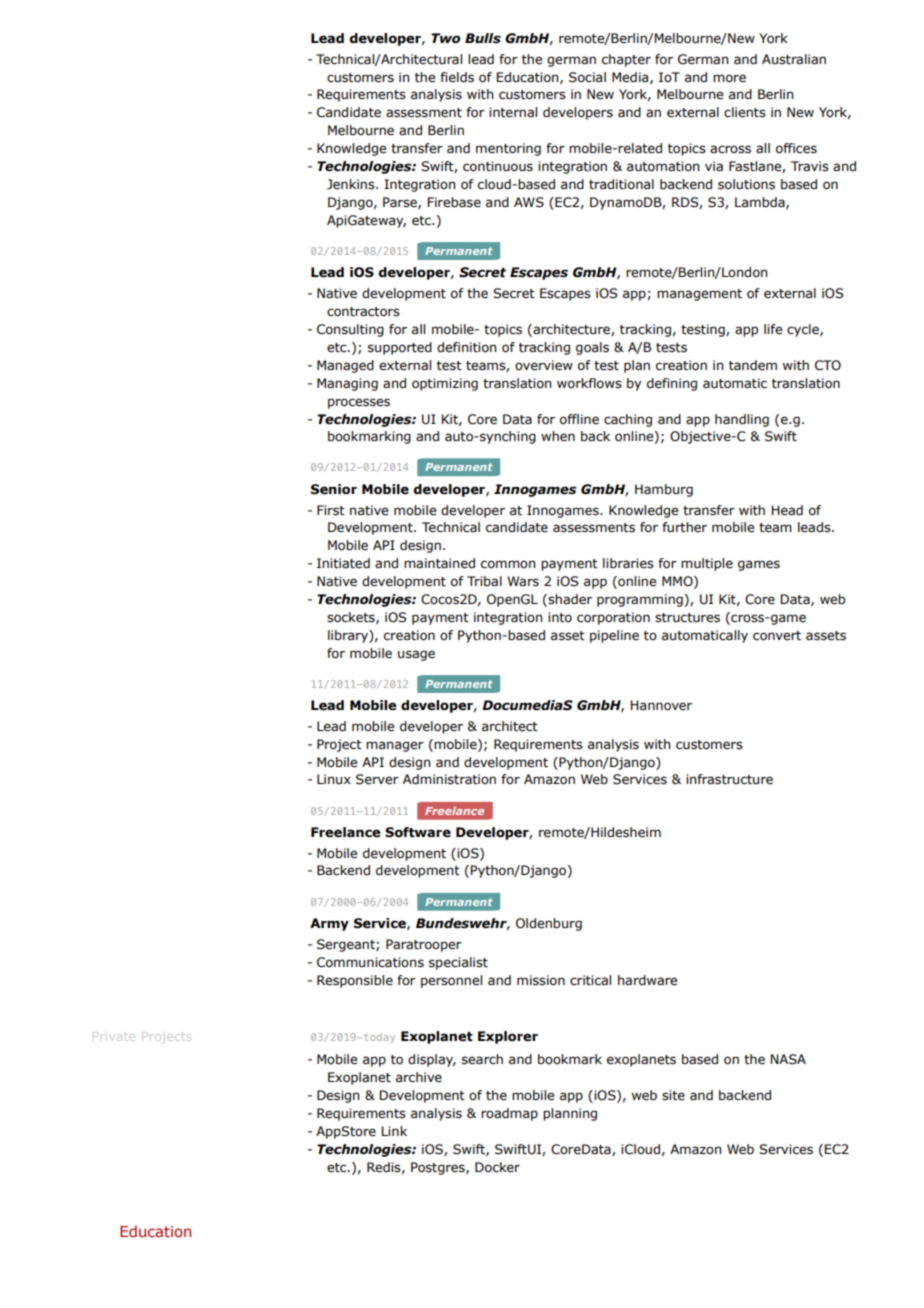 The height and width of the screenshot is (1308, 924). What do you see at coordinates (329, 924) in the screenshot?
I see `Army` at bounding box center [329, 924].
